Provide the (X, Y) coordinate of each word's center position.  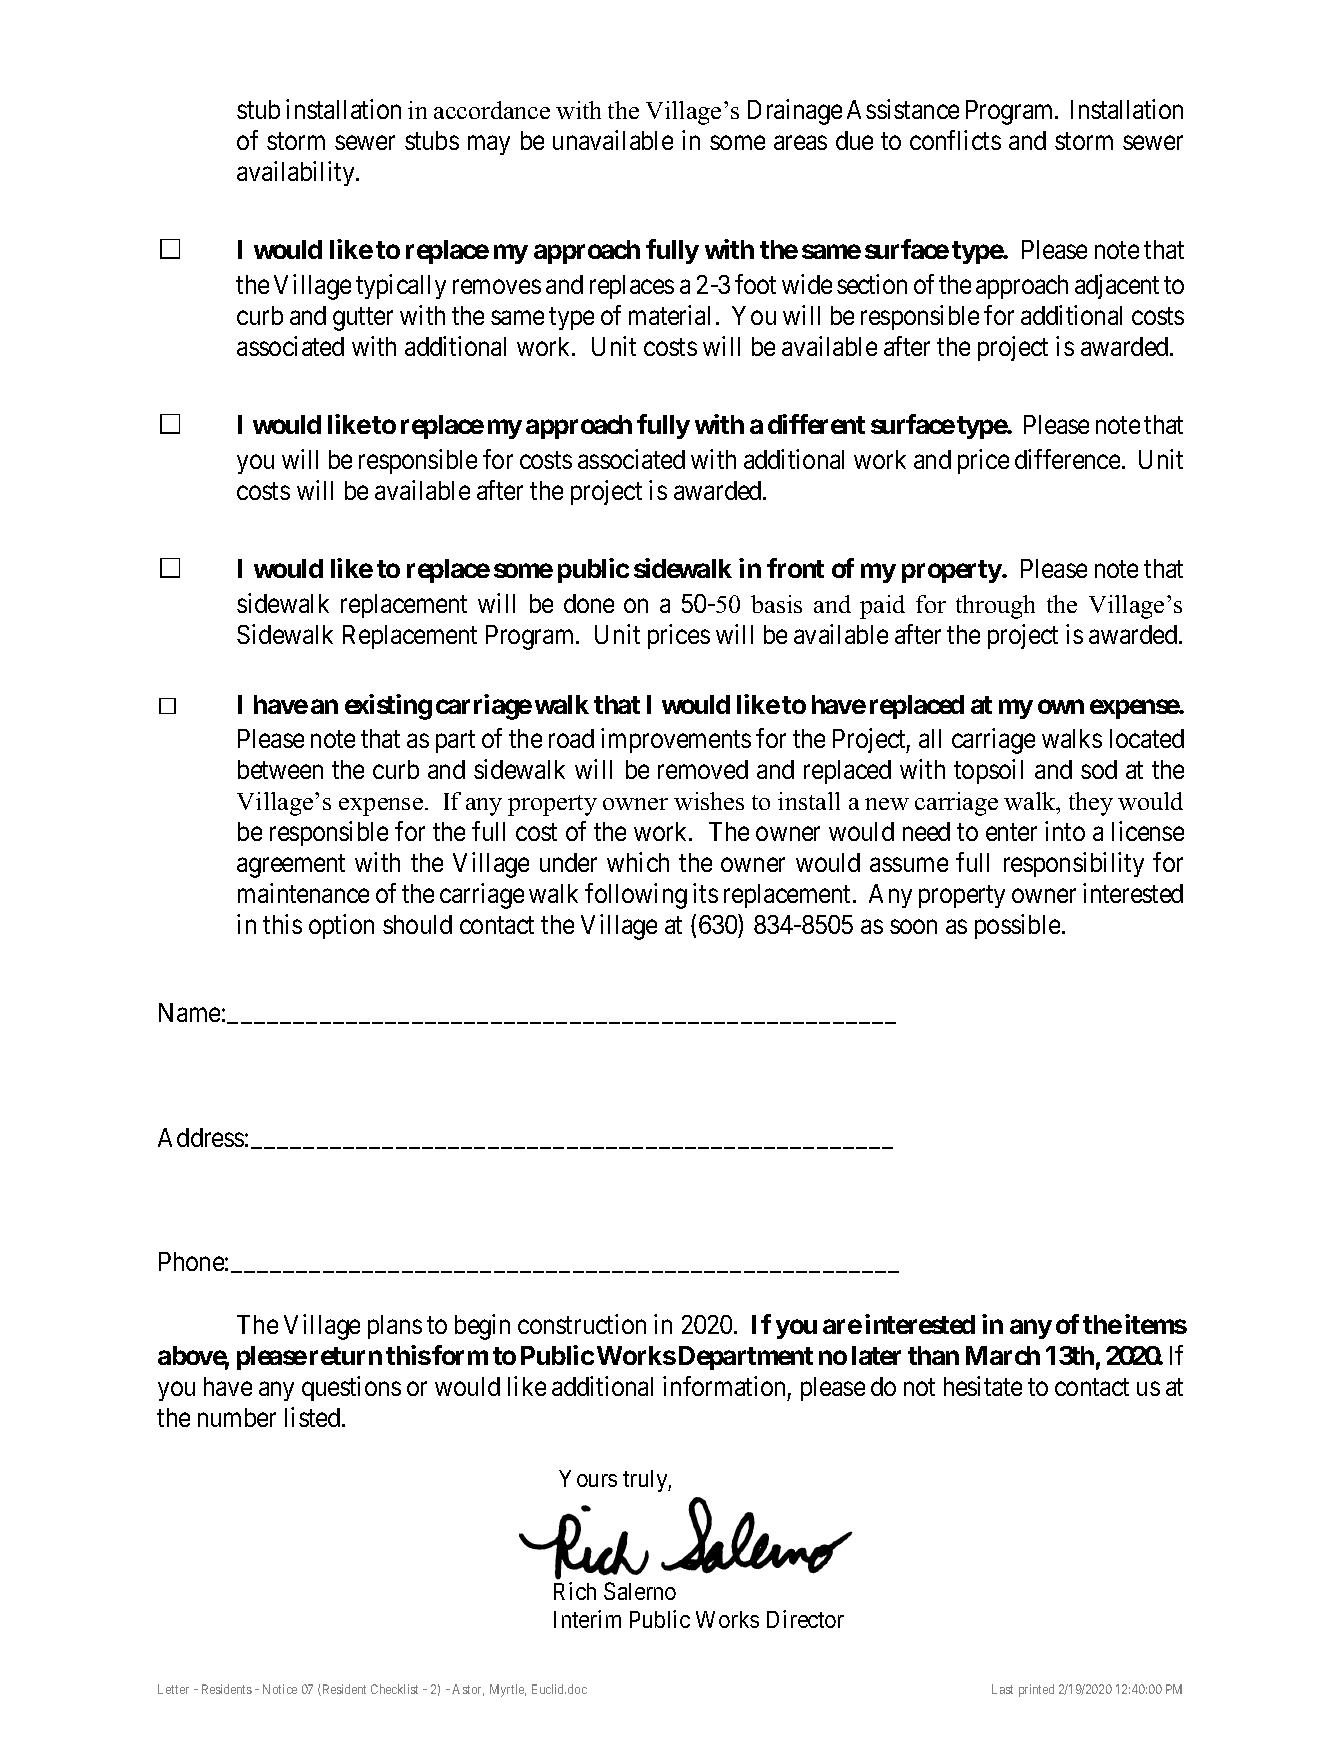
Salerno (640, 1591)
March (1003, 1355)
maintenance (303, 893)
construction (582, 1324)
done (589, 603)
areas (800, 143)
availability (297, 173)
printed (1036, 1690)
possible (1017, 926)
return (346, 1356)
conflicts (955, 140)
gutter (363, 319)
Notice (280, 1689)
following (636, 896)
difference (1067, 459)
